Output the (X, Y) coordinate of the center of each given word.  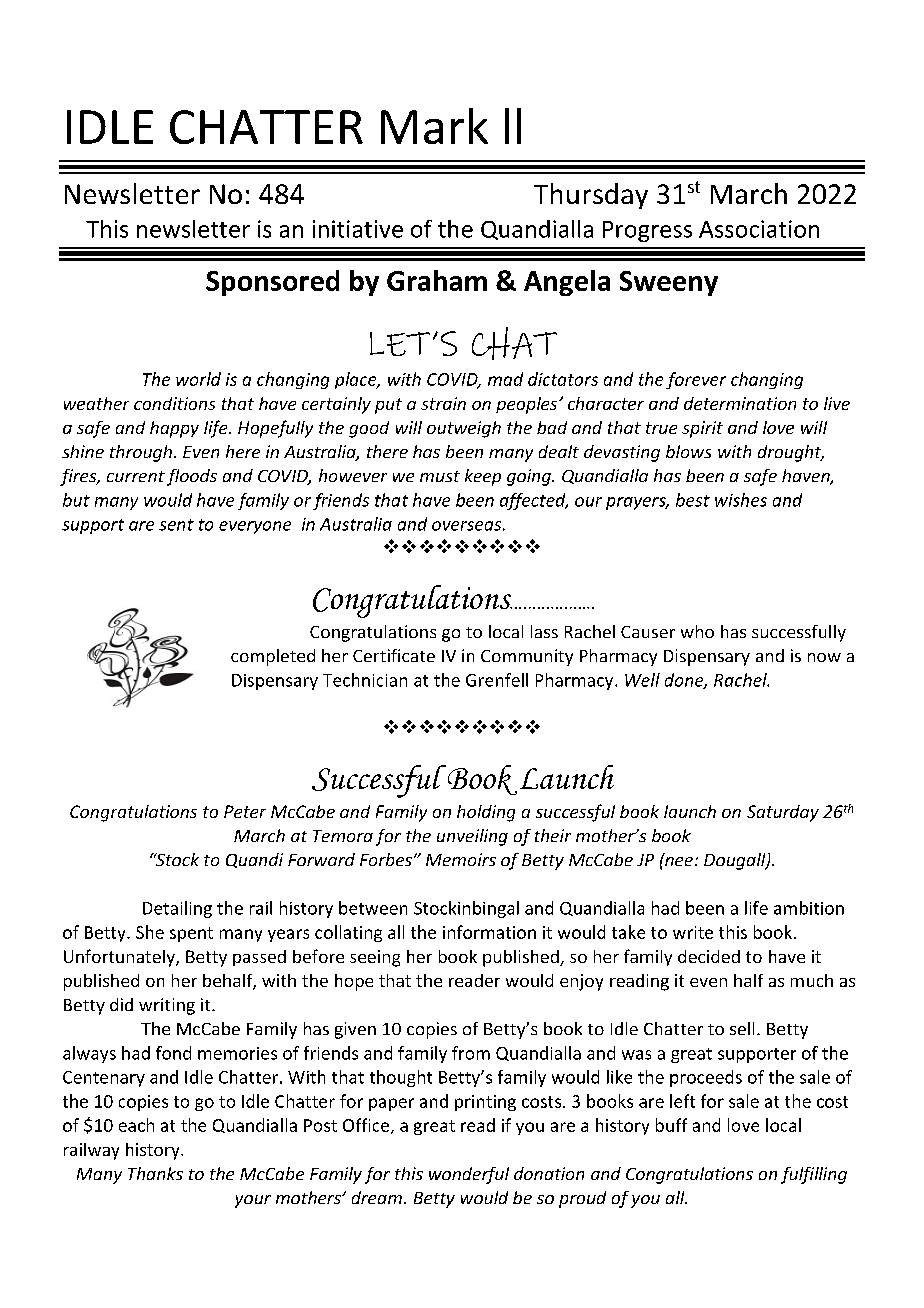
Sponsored (272, 283)
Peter (245, 811)
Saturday (783, 813)
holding (486, 813)
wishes (741, 500)
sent (176, 525)
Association (759, 229)
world (198, 379)
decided (709, 956)
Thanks (155, 1173)
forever (696, 380)
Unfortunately (120, 958)
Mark (434, 126)
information (489, 932)
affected (534, 501)
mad (505, 379)
